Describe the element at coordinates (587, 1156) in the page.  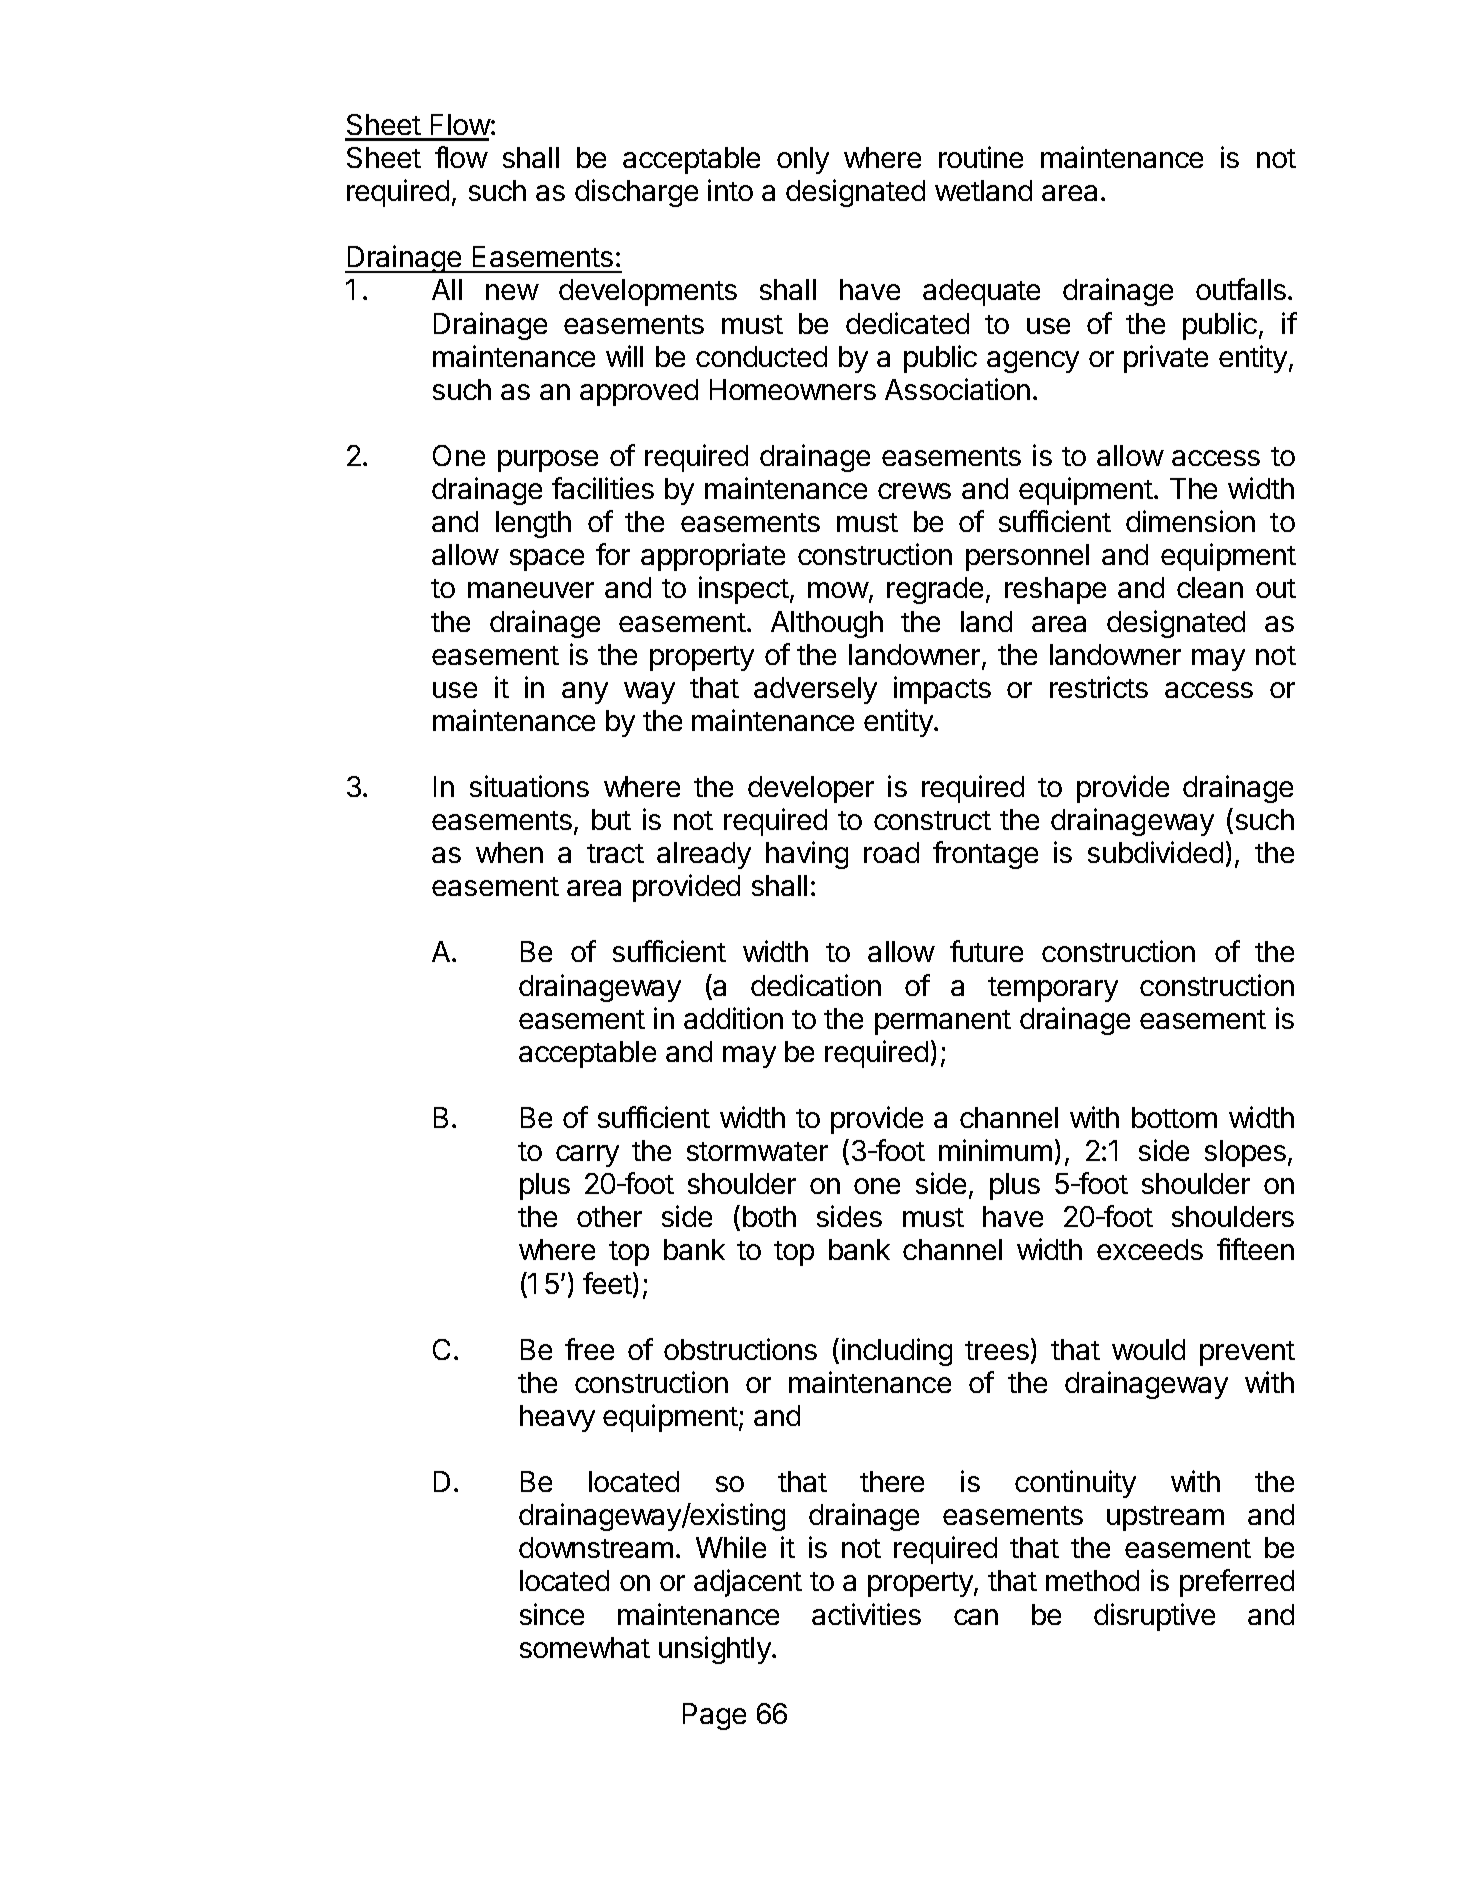
I see `carry` at that location.
